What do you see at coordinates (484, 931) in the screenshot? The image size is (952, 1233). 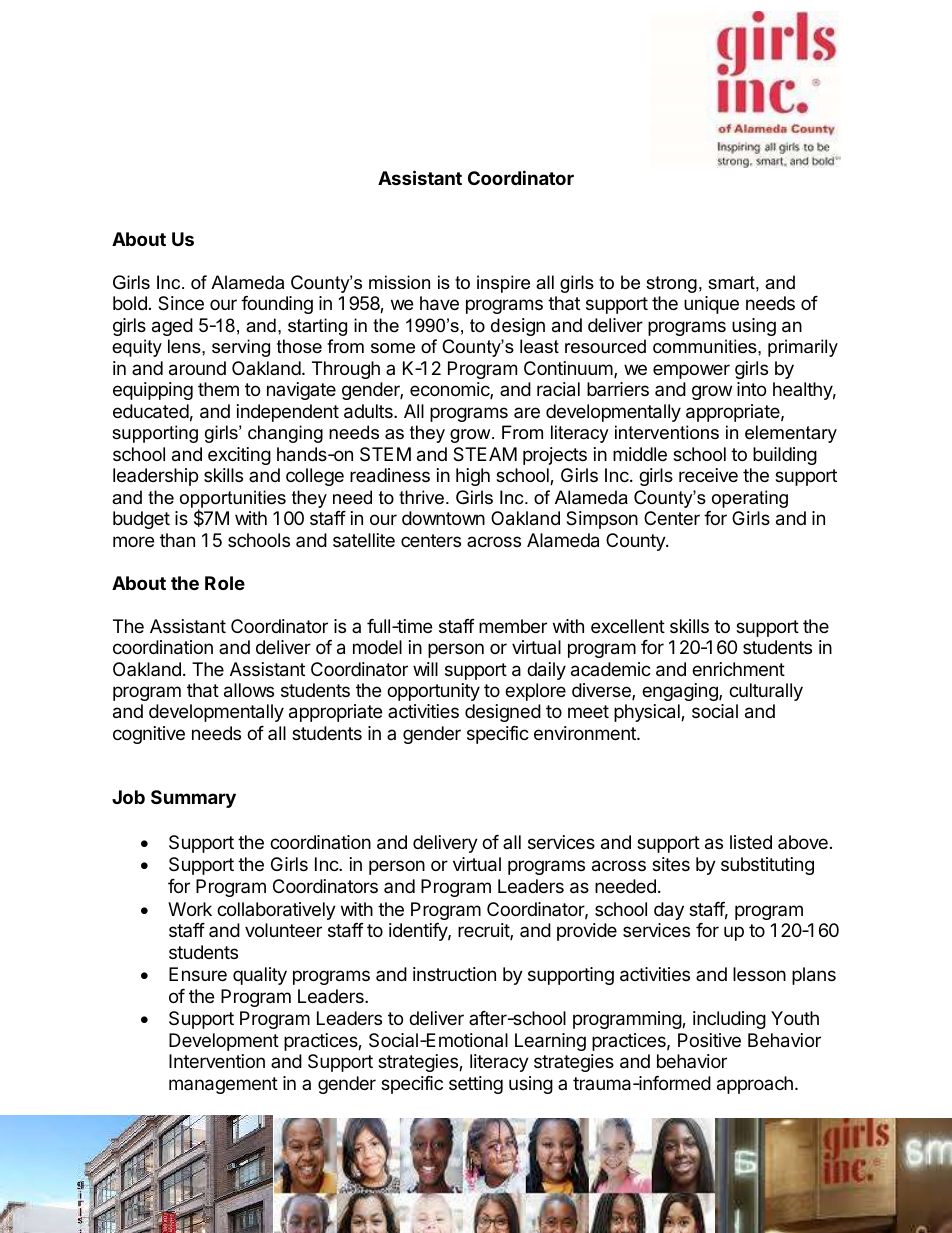 I see `recruit` at bounding box center [484, 931].
